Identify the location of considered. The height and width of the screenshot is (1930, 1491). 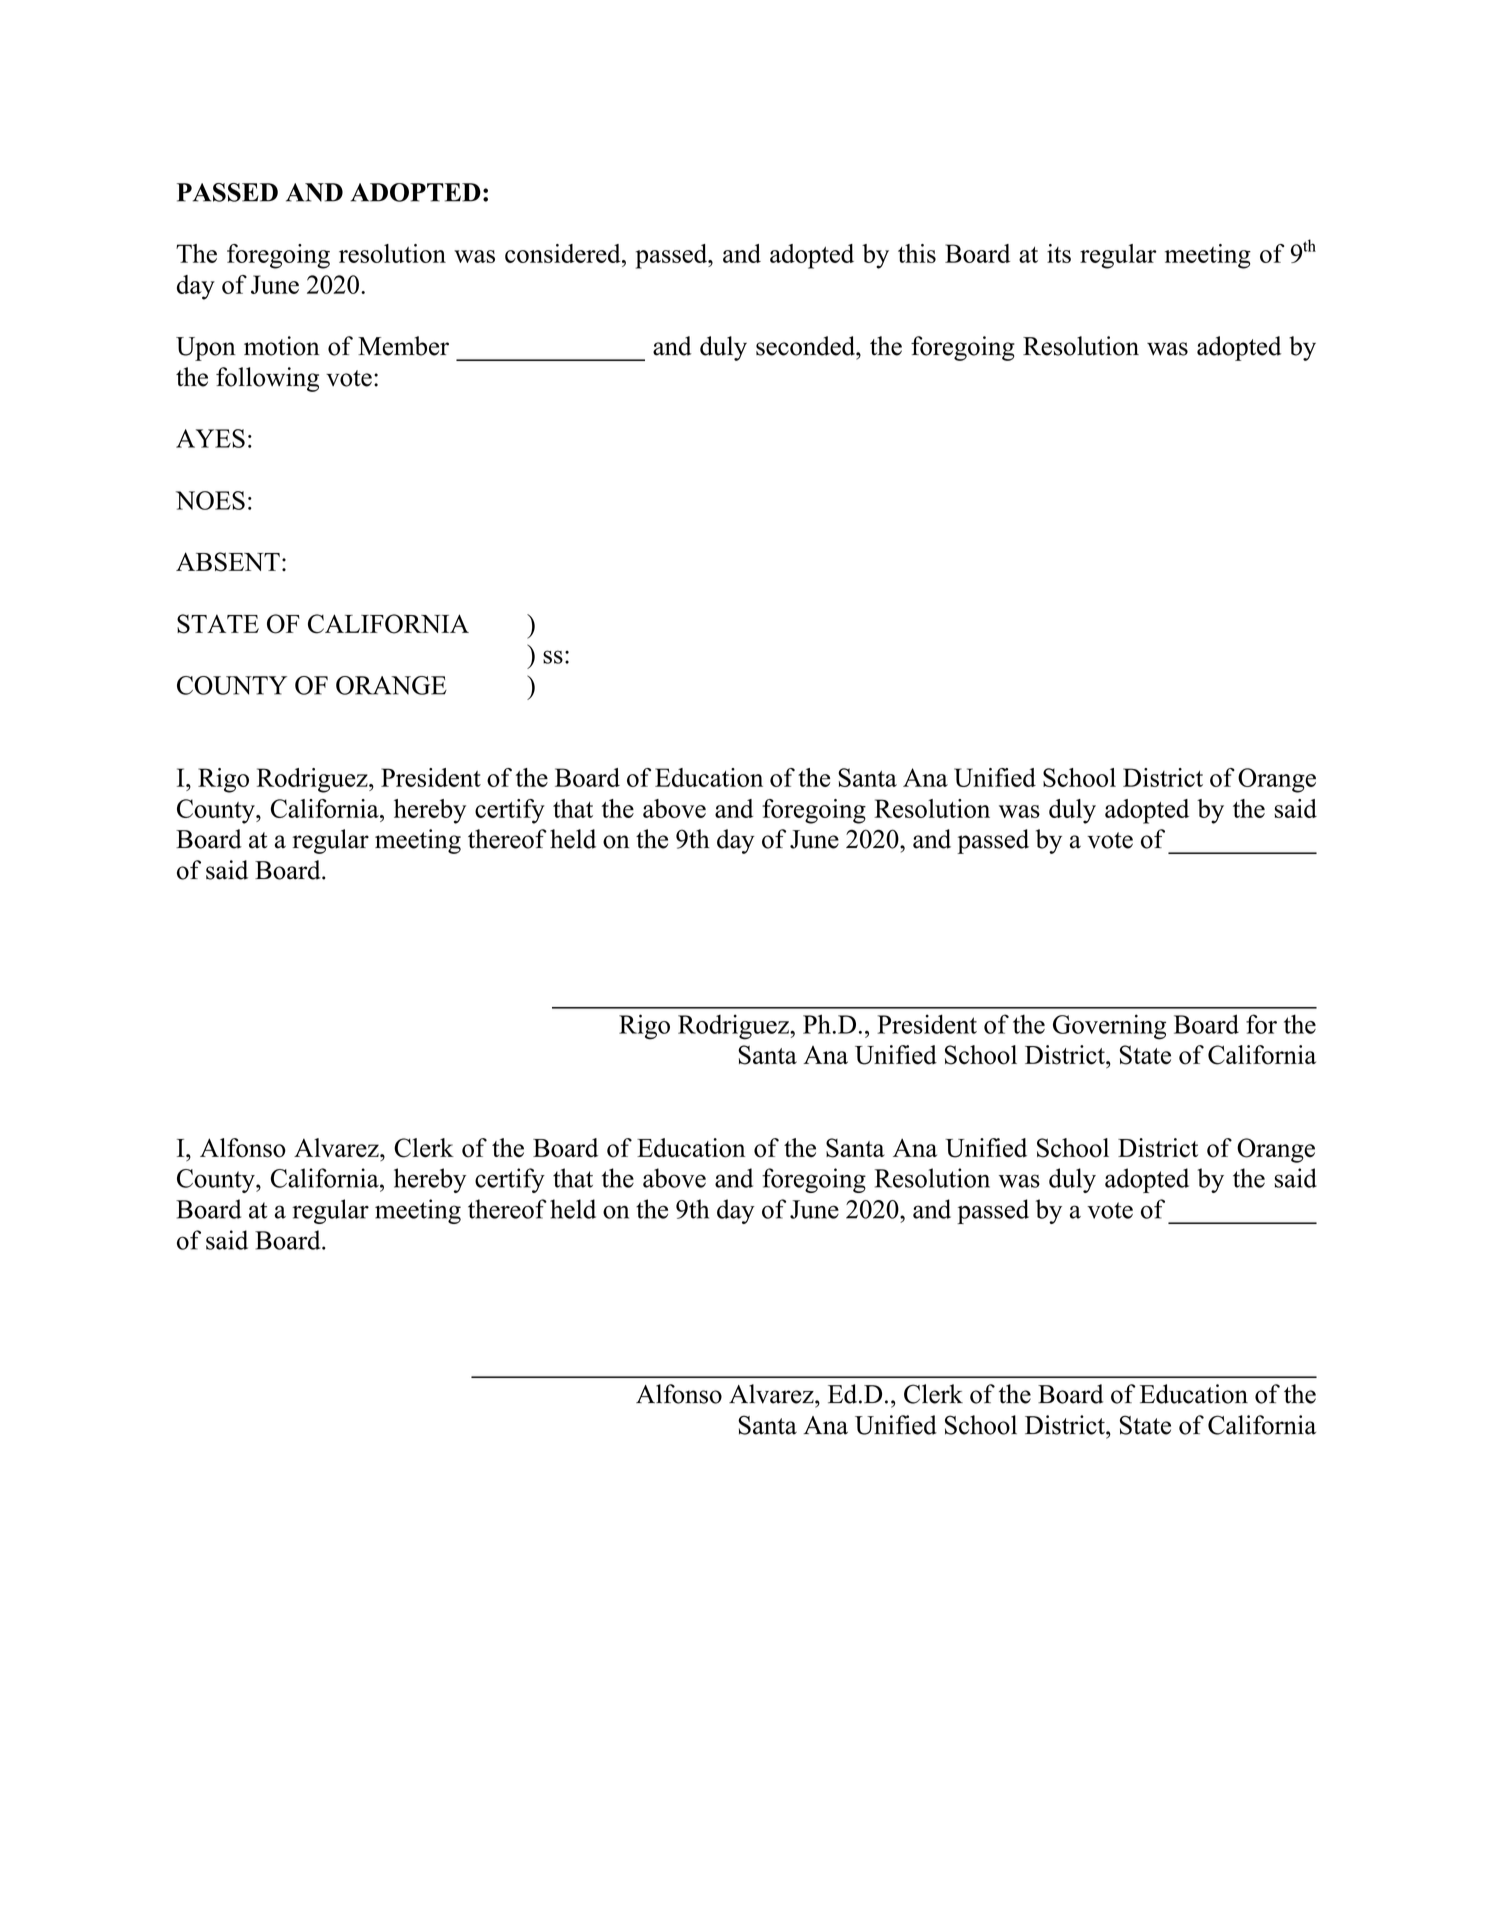
(564, 253).
